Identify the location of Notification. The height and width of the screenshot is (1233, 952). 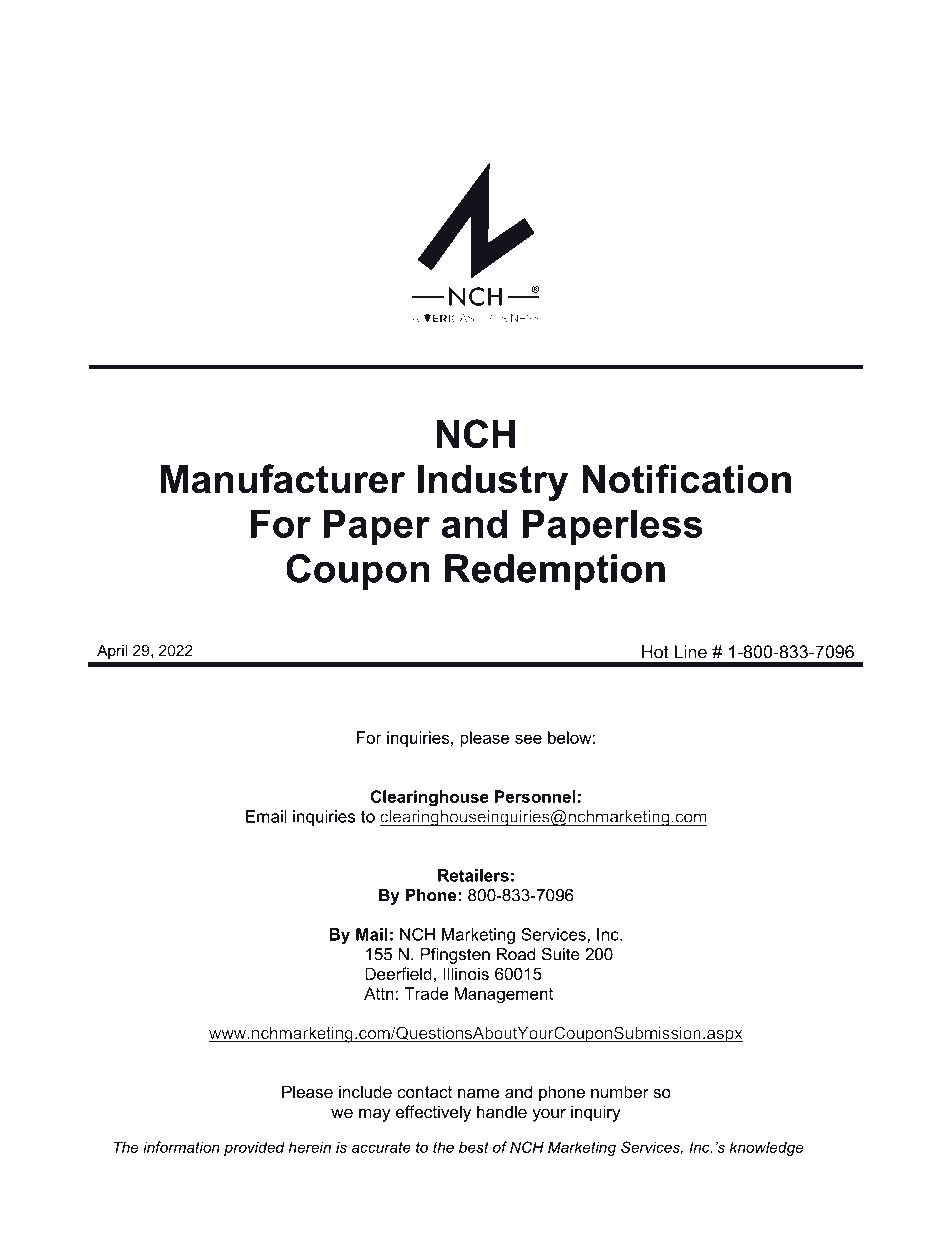
(686, 478).
